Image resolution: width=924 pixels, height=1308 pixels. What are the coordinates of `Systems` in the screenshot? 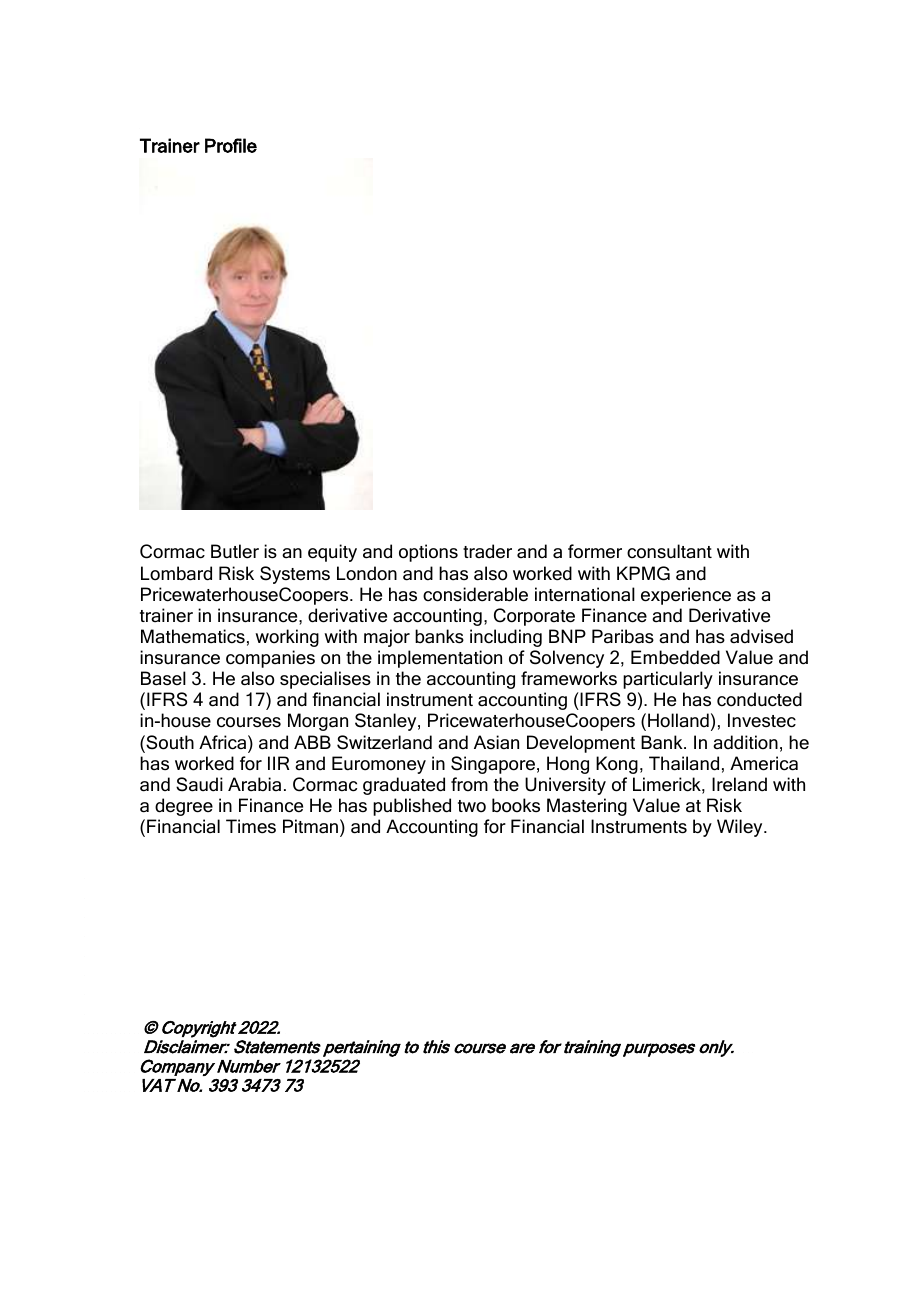 It's located at (295, 575).
